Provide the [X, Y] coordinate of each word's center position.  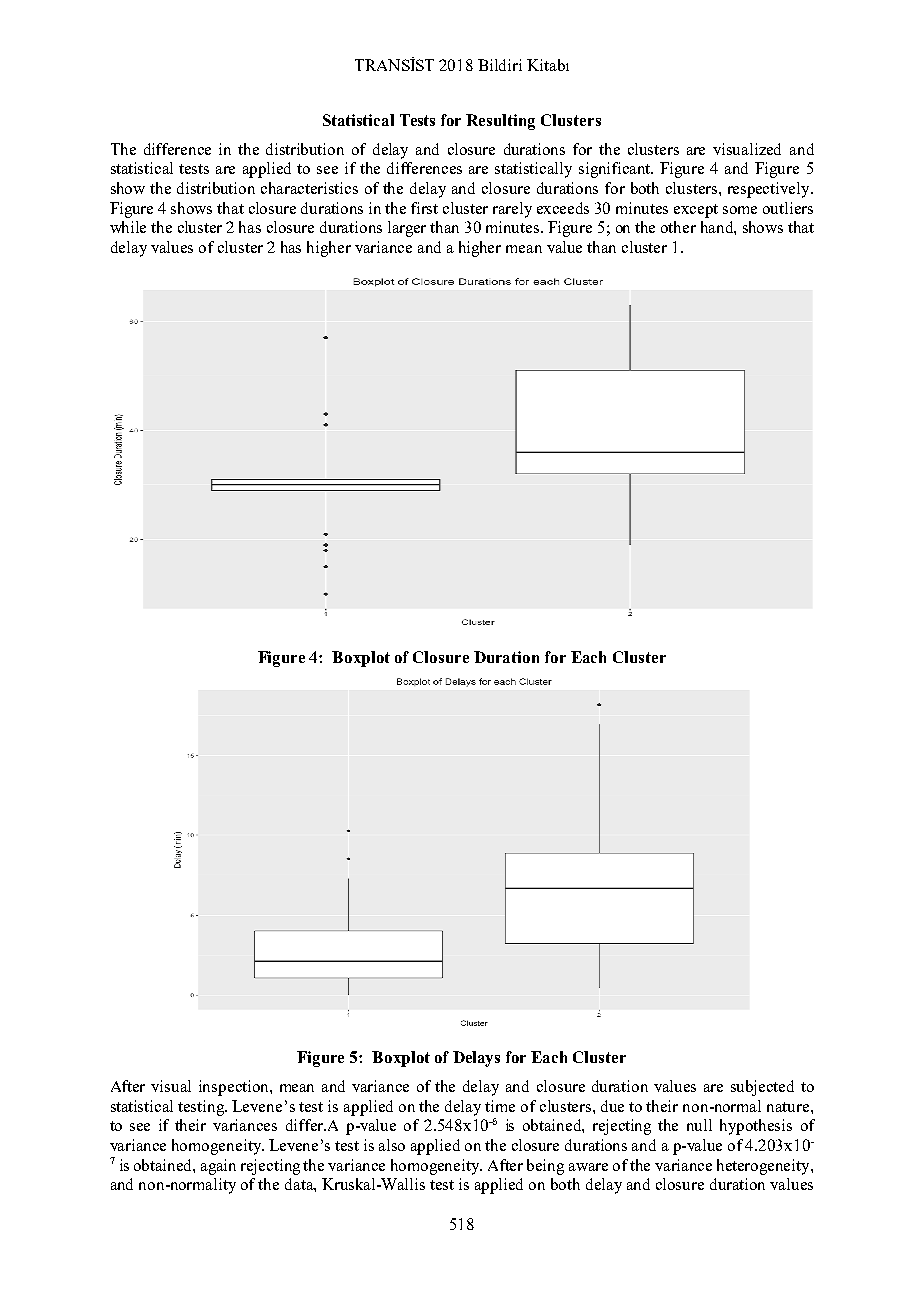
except [696, 211]
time [500, 1106]
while [128, 227]
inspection [235, 1088]
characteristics [309, 188]
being [545, 1167]
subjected [762, 1088]
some [740, 210]
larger [407, 229]
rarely [512, 210]
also [392, 1145]
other [678, 227]
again [218, 1167]
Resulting [500, 122]
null [699, 1125]
